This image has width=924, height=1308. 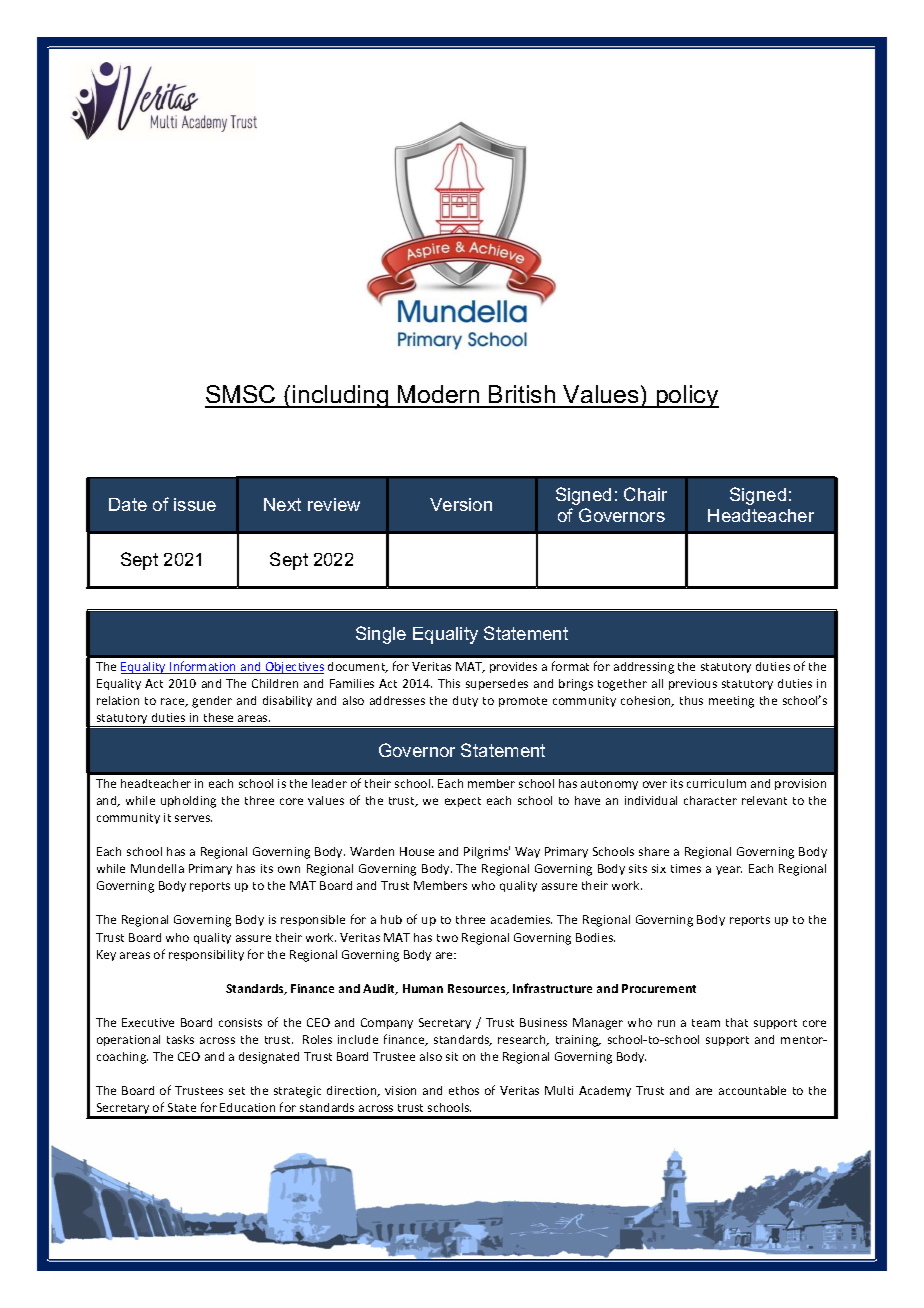 I want to click on Version, so click(x=461, y=504).
